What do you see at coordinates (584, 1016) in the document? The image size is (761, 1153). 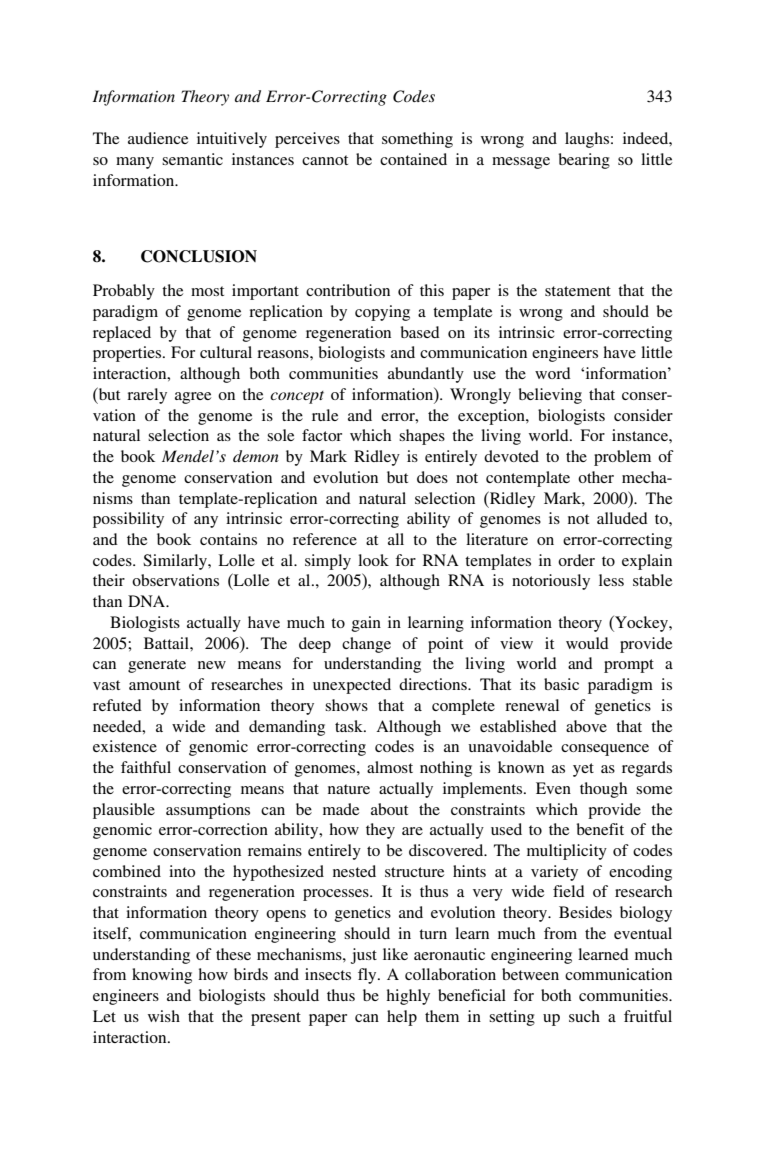 I see `such` at bounding box center [584, 1016].
